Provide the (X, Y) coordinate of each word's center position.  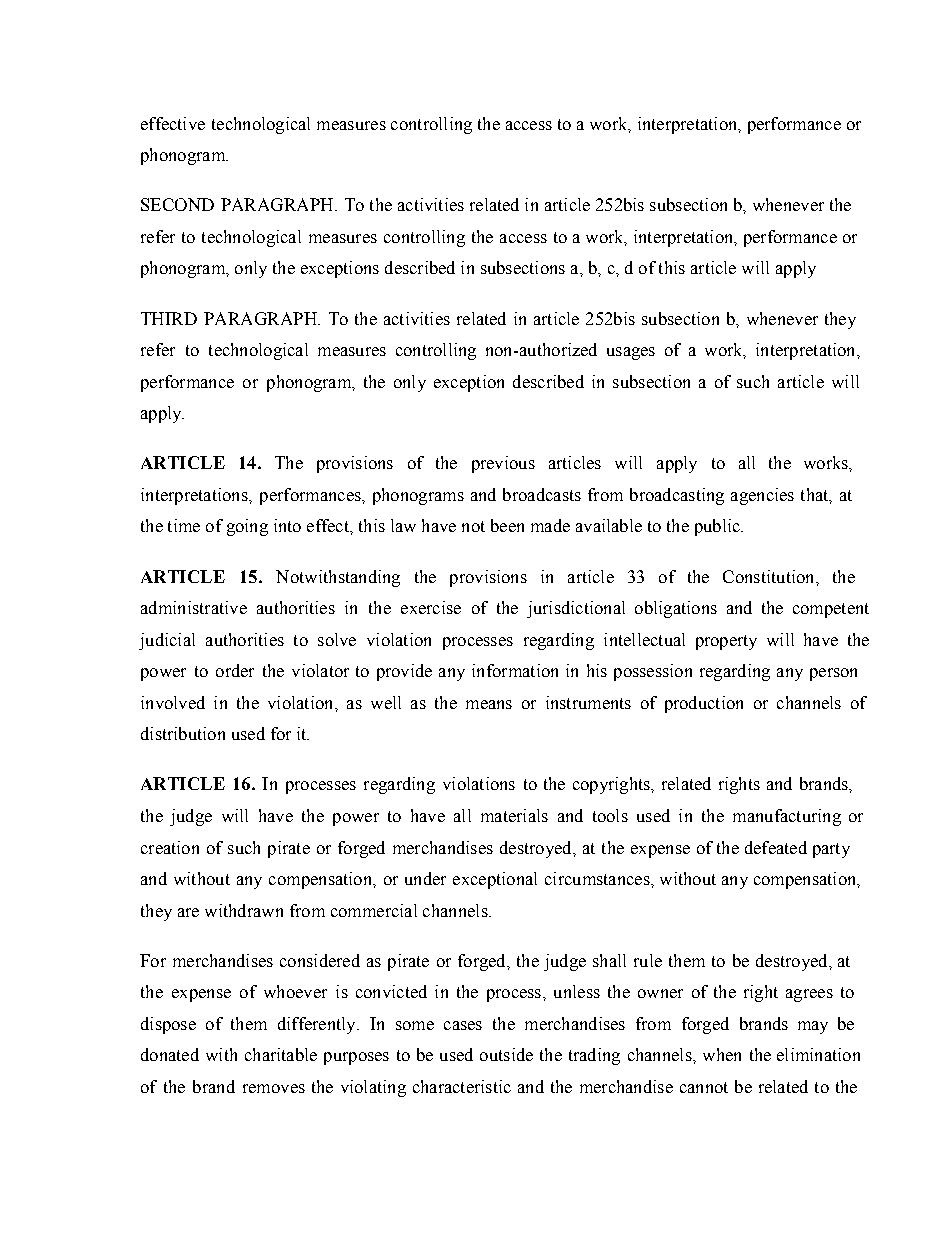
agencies (762, 496)
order (235, 670)
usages (631, 353)
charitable (281, 1054)
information (515, 670)
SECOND (177, 204)
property (726, 642)
